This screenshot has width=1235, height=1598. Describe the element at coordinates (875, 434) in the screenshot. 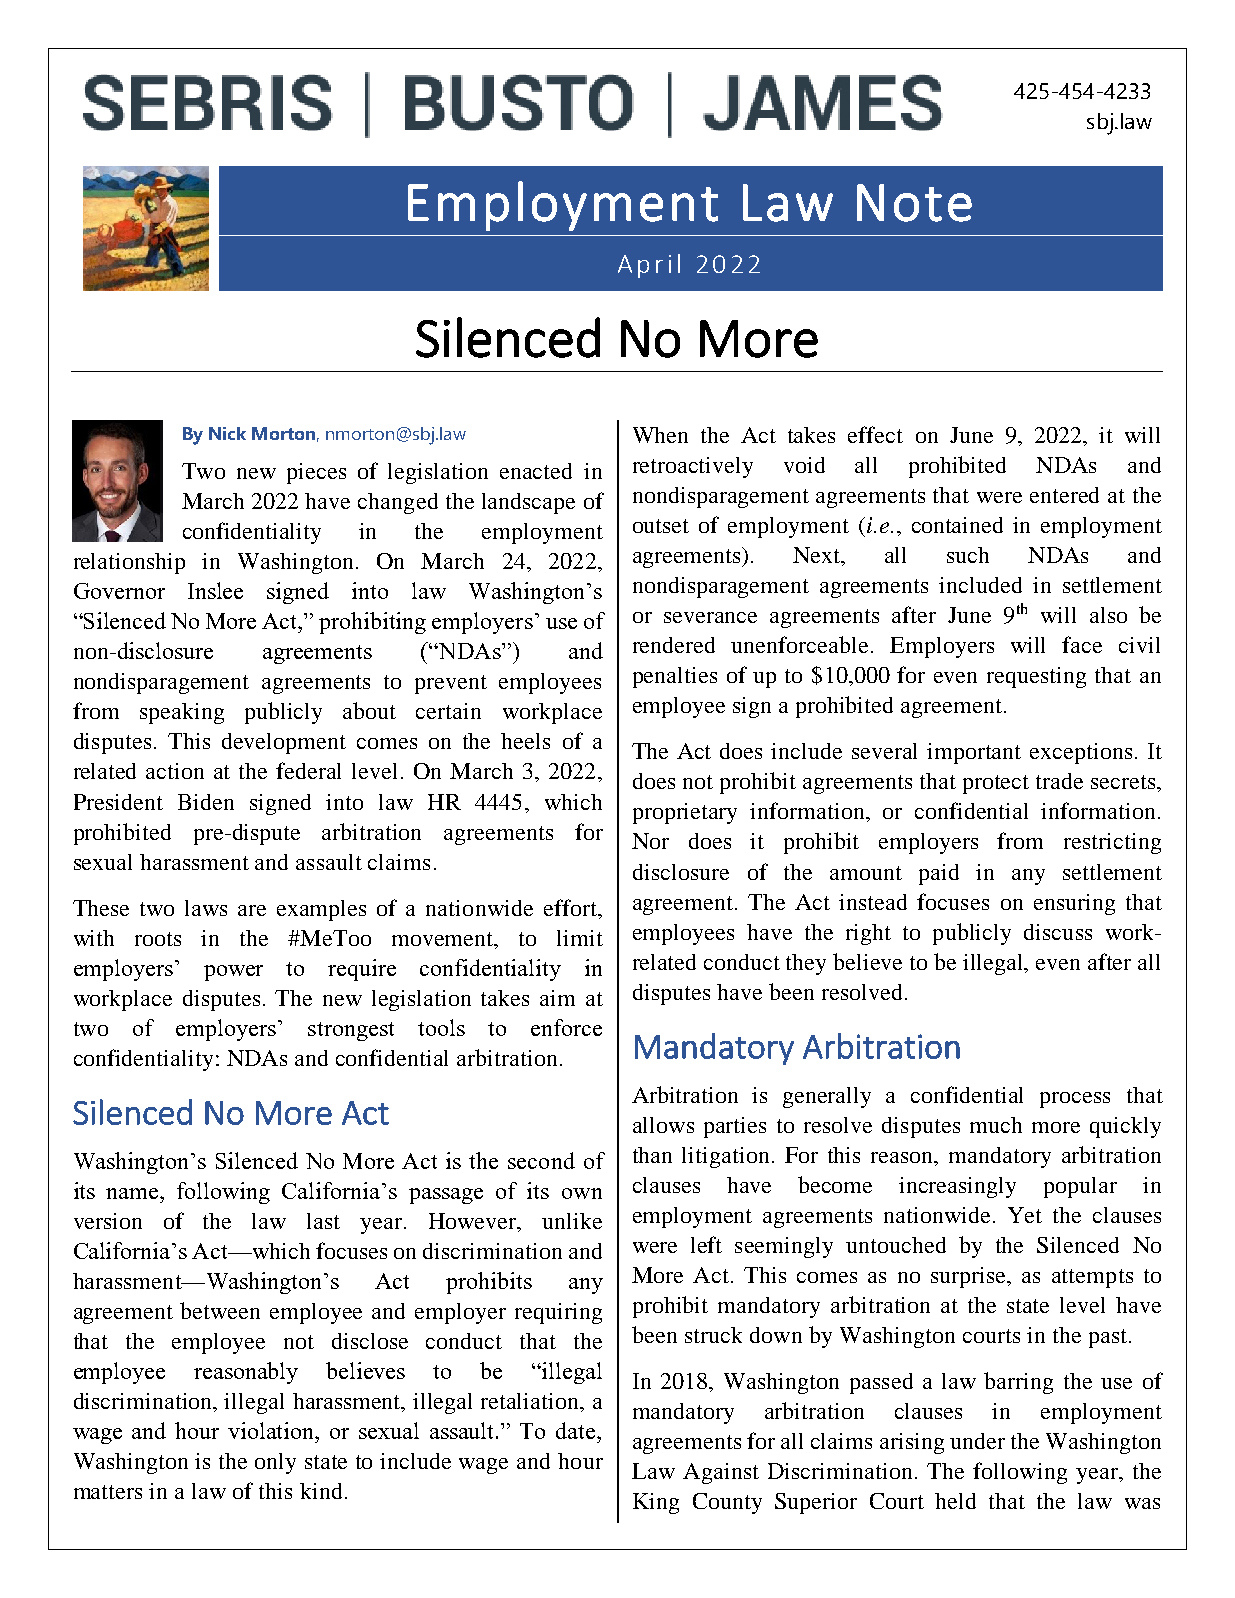

I see `effect` at that location.
